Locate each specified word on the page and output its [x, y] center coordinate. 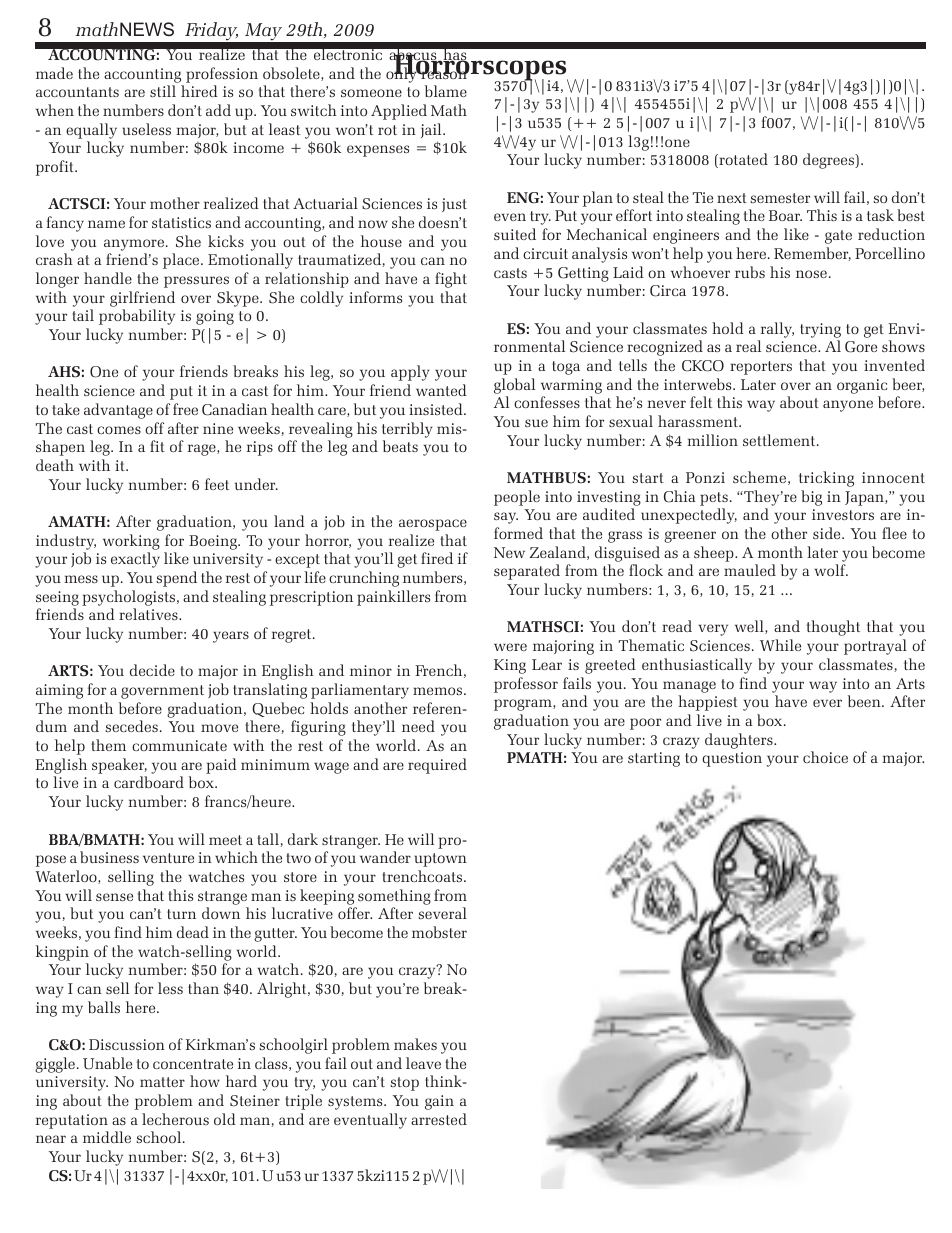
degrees [830, 161]
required [437, 766]
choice [825, 757]
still [163, 91]
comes [119, 430]
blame [446, 91]
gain [439, 1102]
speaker [119, 766]
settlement [780, 440]
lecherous [175, 1119]
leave [423, 1063]
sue [536, 423]
